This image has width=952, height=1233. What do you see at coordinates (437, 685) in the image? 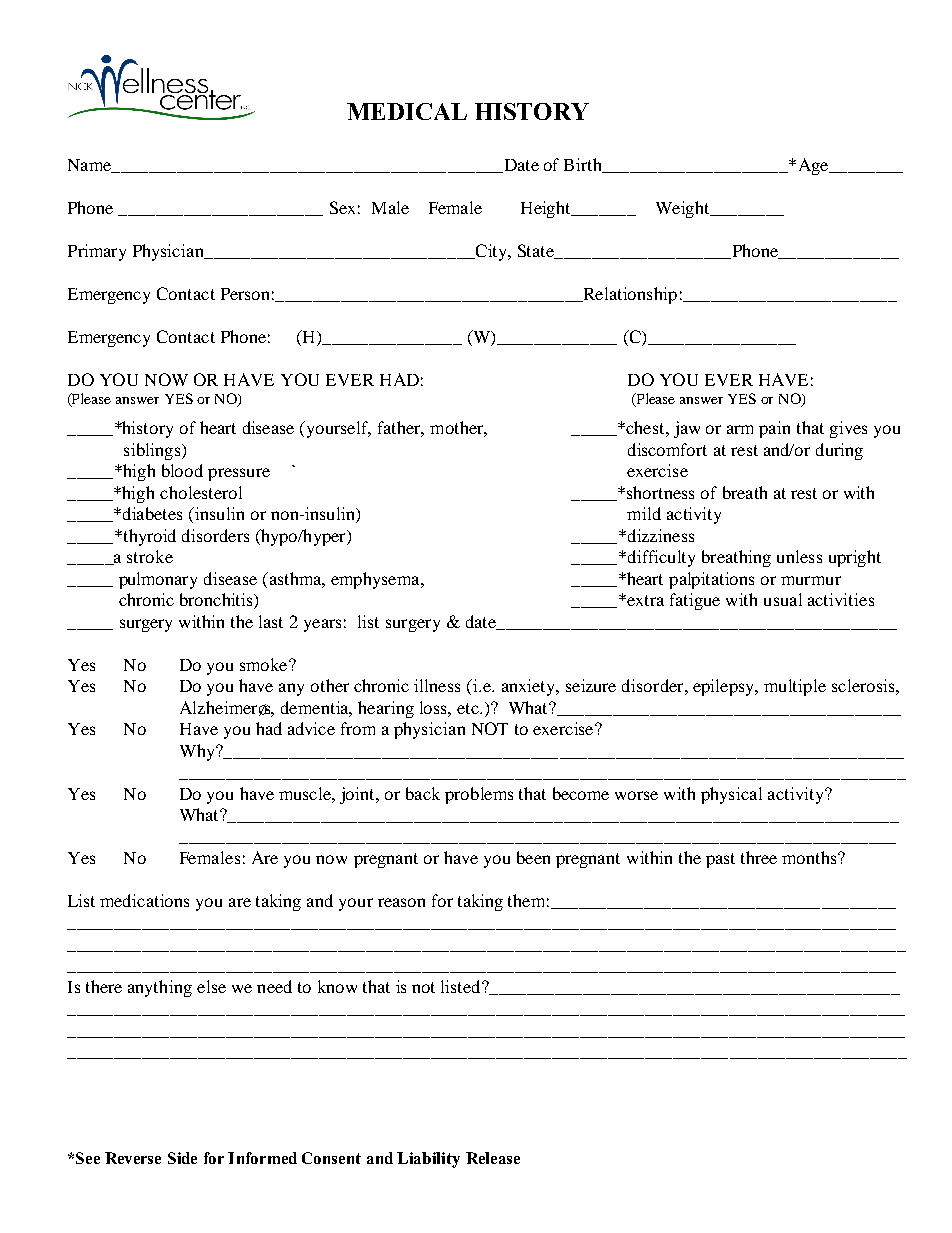
I see `illness` at bounding box center [437, 685].
